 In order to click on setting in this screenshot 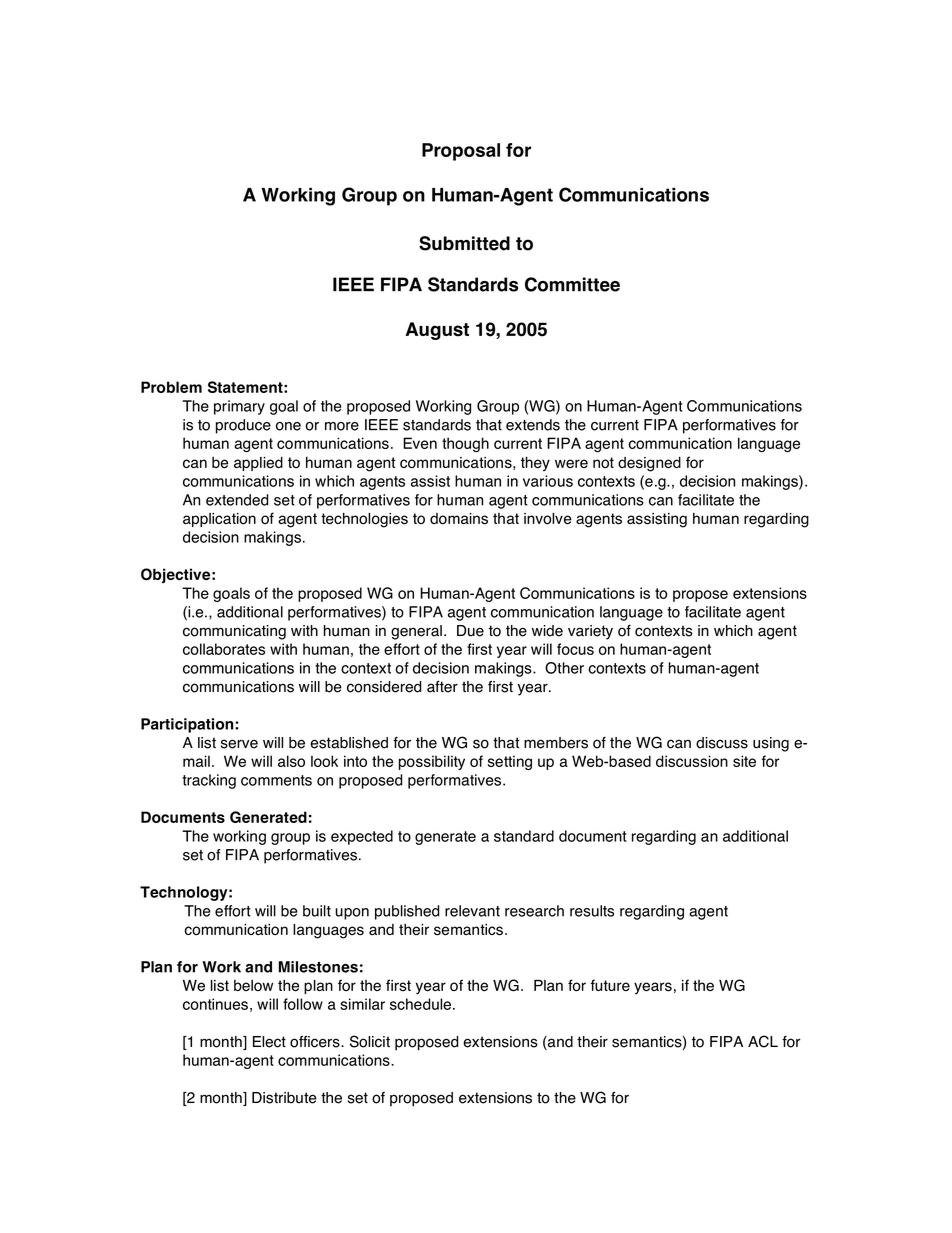, I will do `click(510, 762)`.
